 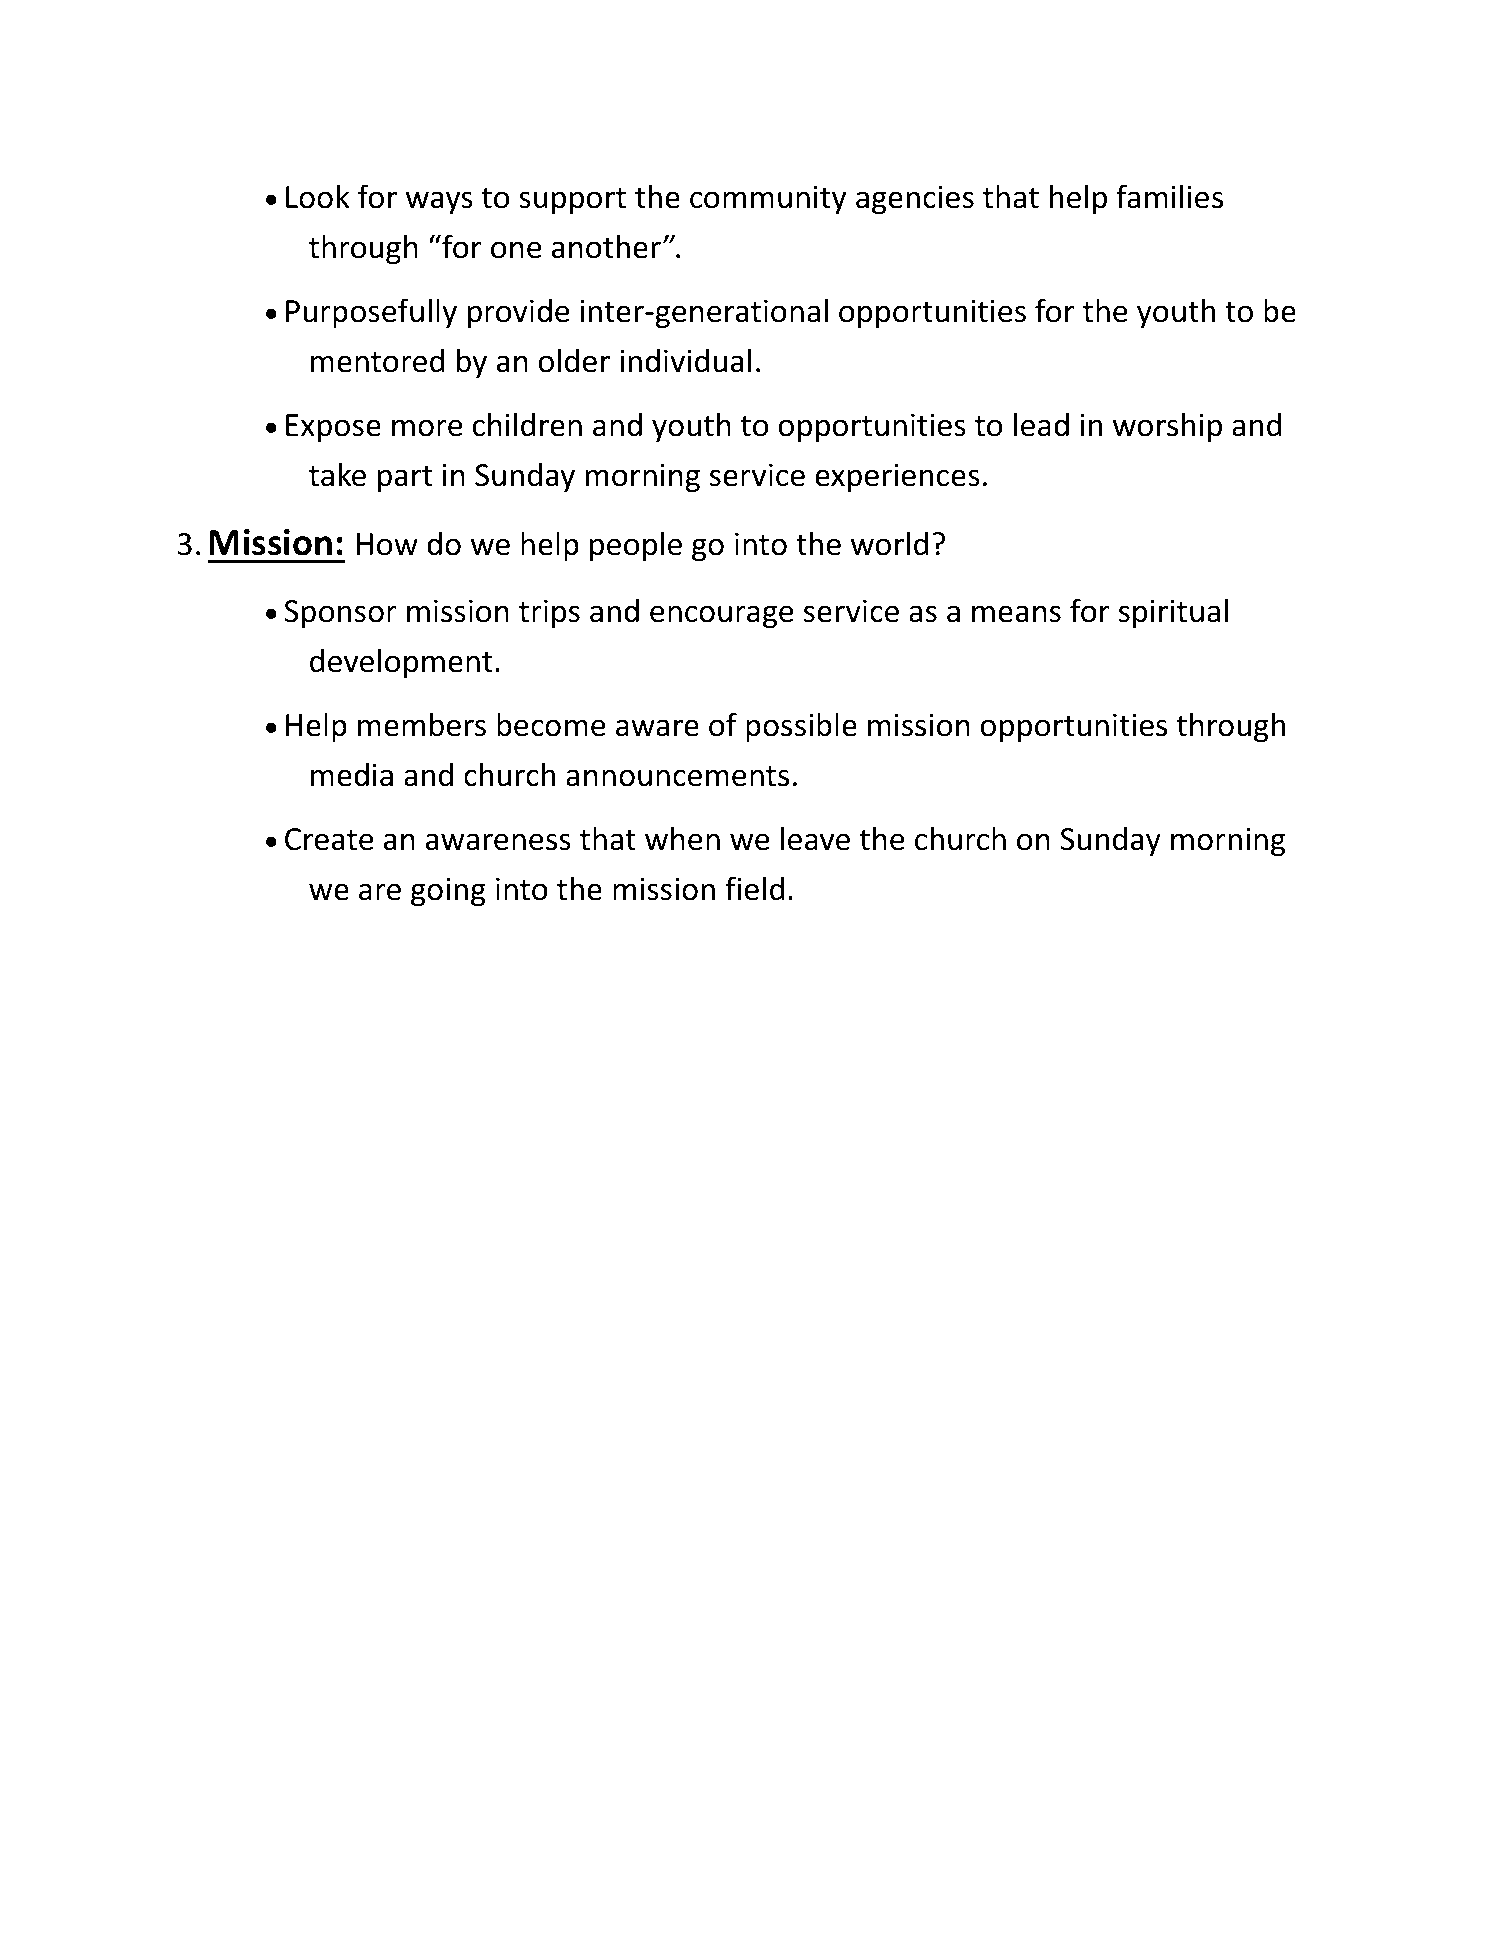 What do you see at coordinates (1167, 427) in the screenshot?
I see `worship` at bounding box center [1167, 427].
